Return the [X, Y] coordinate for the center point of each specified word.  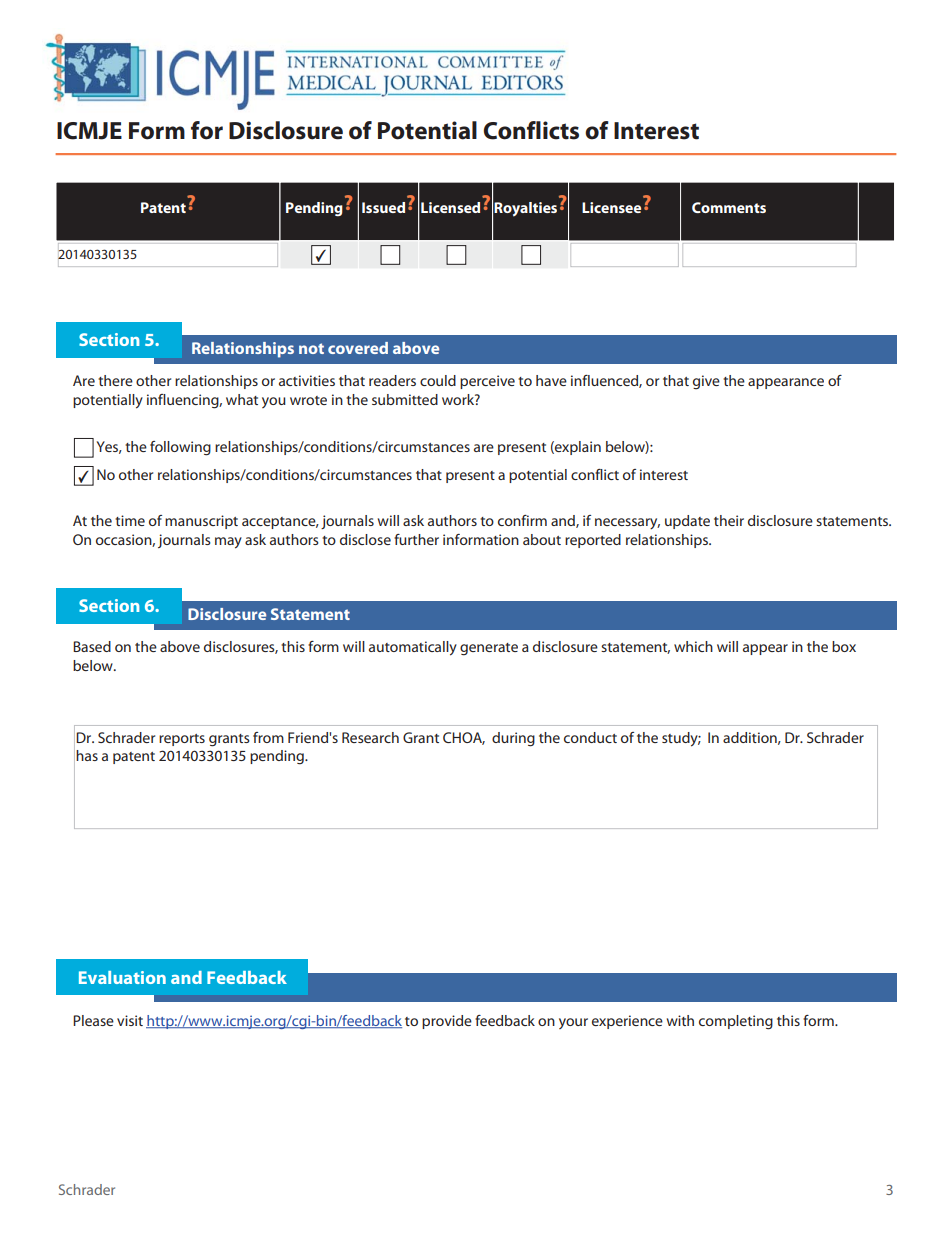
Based [92, 646]
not [311, 348]
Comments [729, 207]
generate [489, 649]
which [693, 646]
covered [358, 348]
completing [736, 1022]
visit [130, 1020]
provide [447, 1022]
